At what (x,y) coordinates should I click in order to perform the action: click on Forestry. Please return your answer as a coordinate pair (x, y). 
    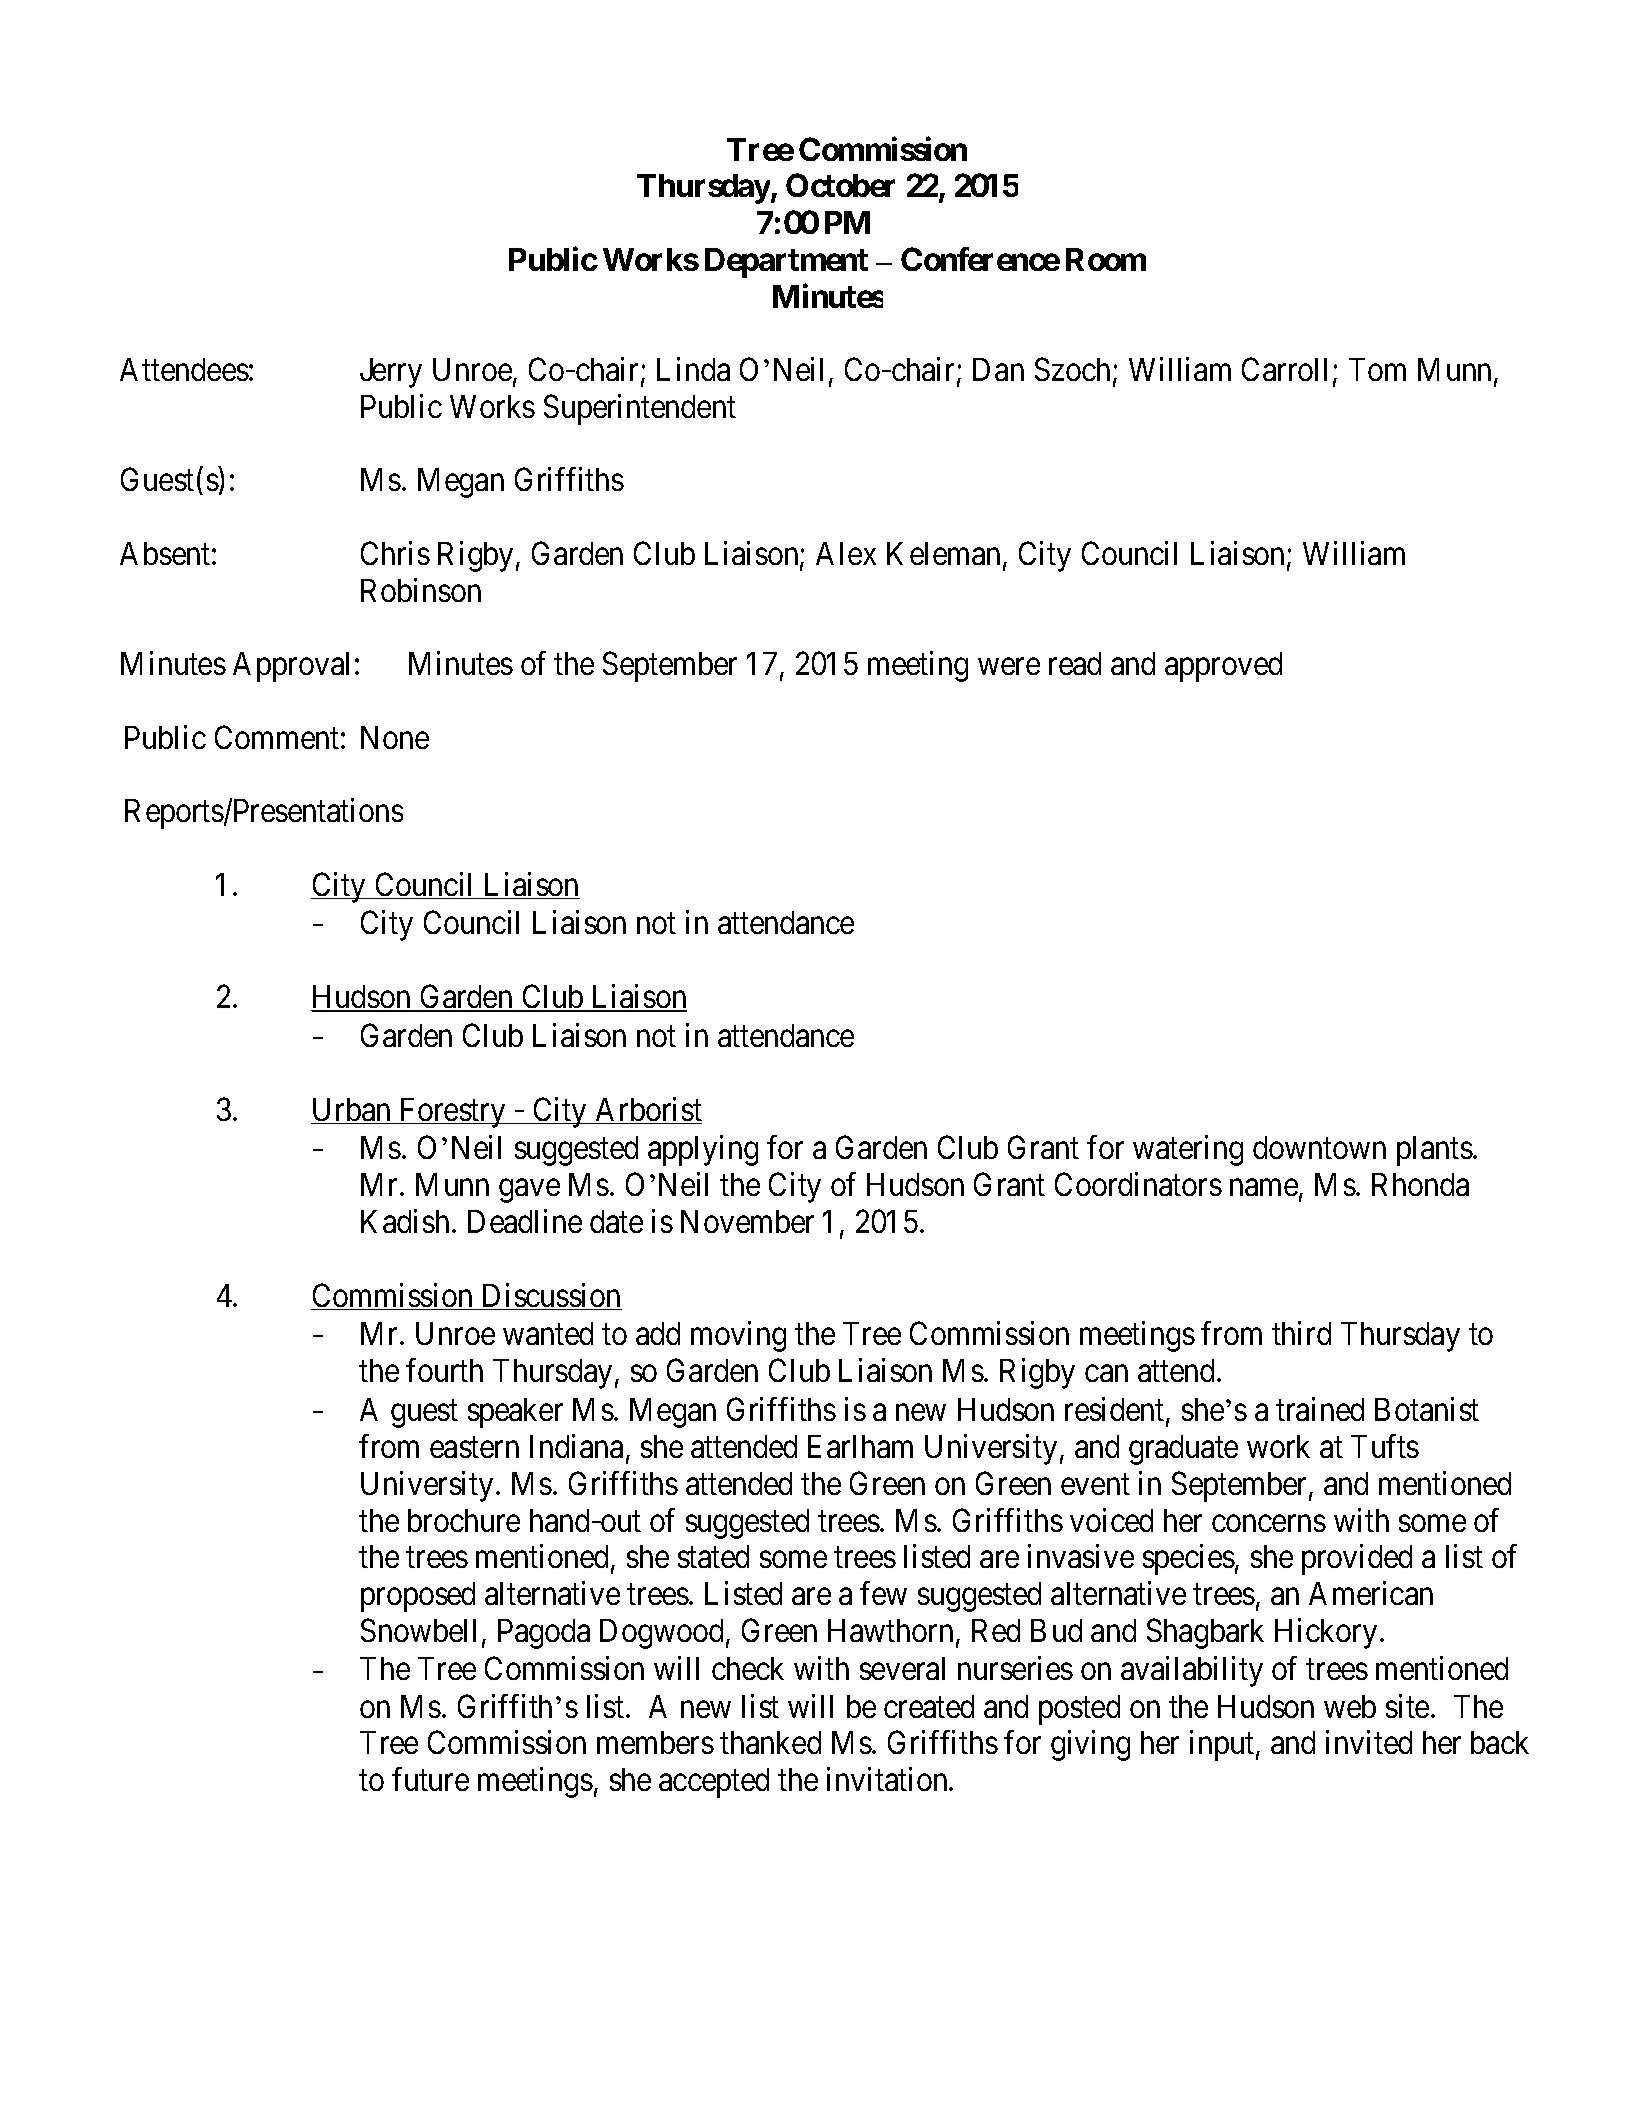
    Looking at the image, I should click on (452, 1113).
